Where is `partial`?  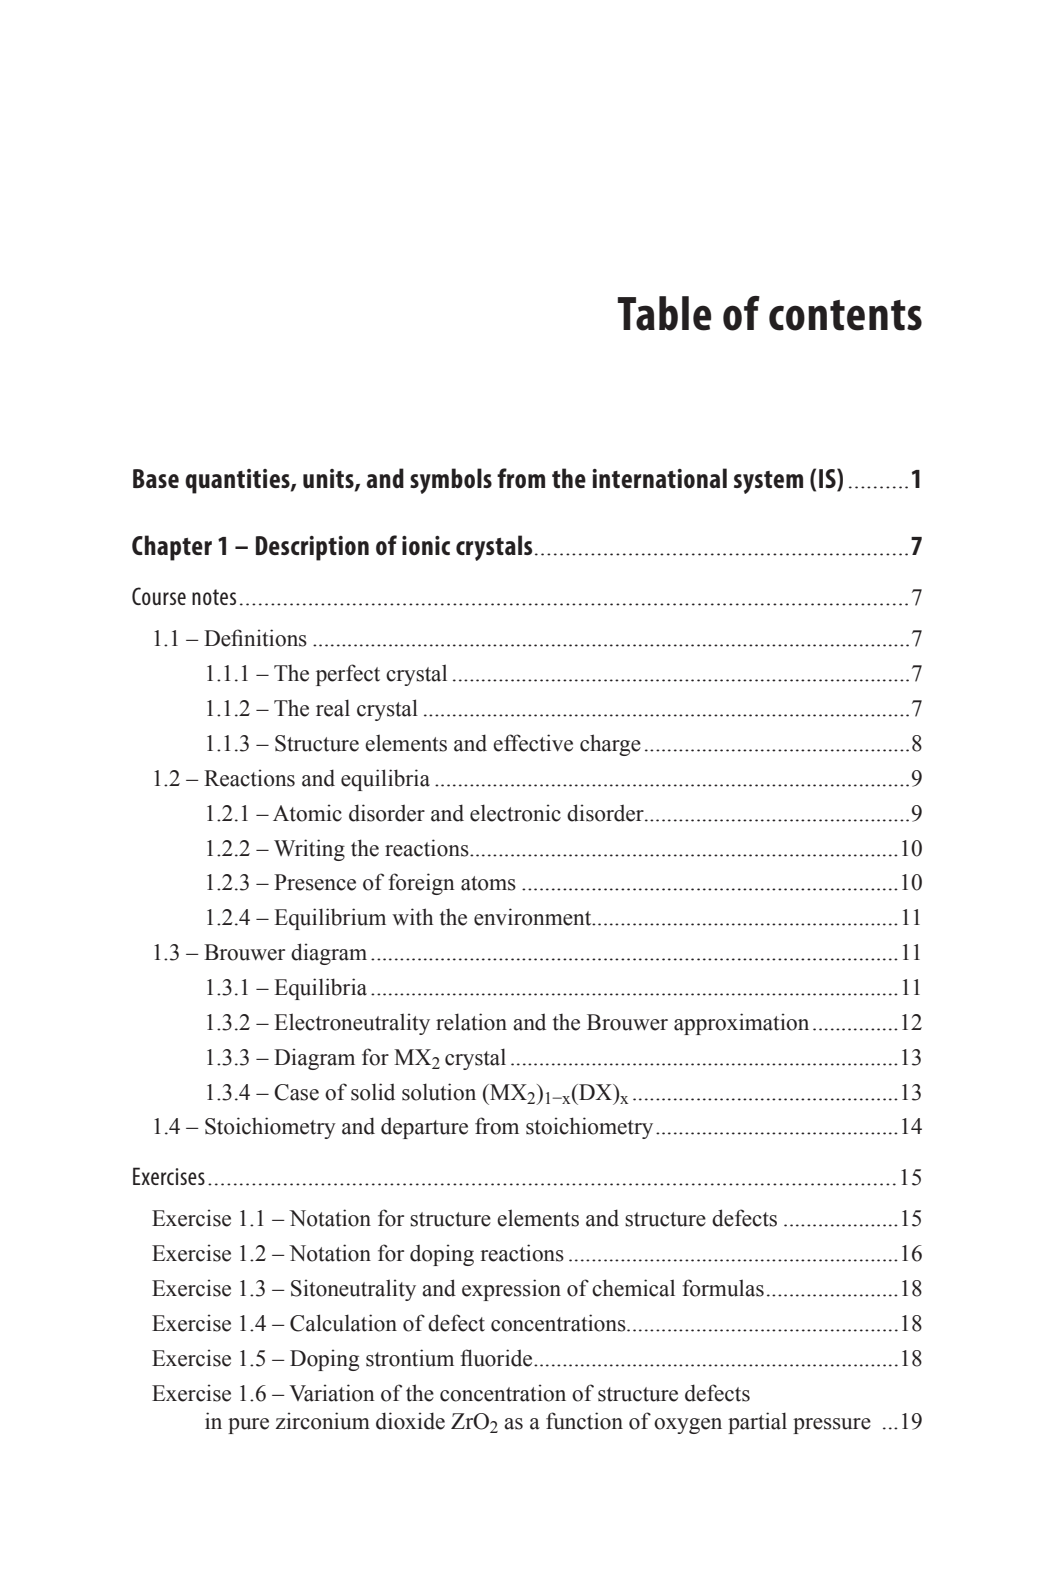
partial is located at coordinates (757, 1423).
